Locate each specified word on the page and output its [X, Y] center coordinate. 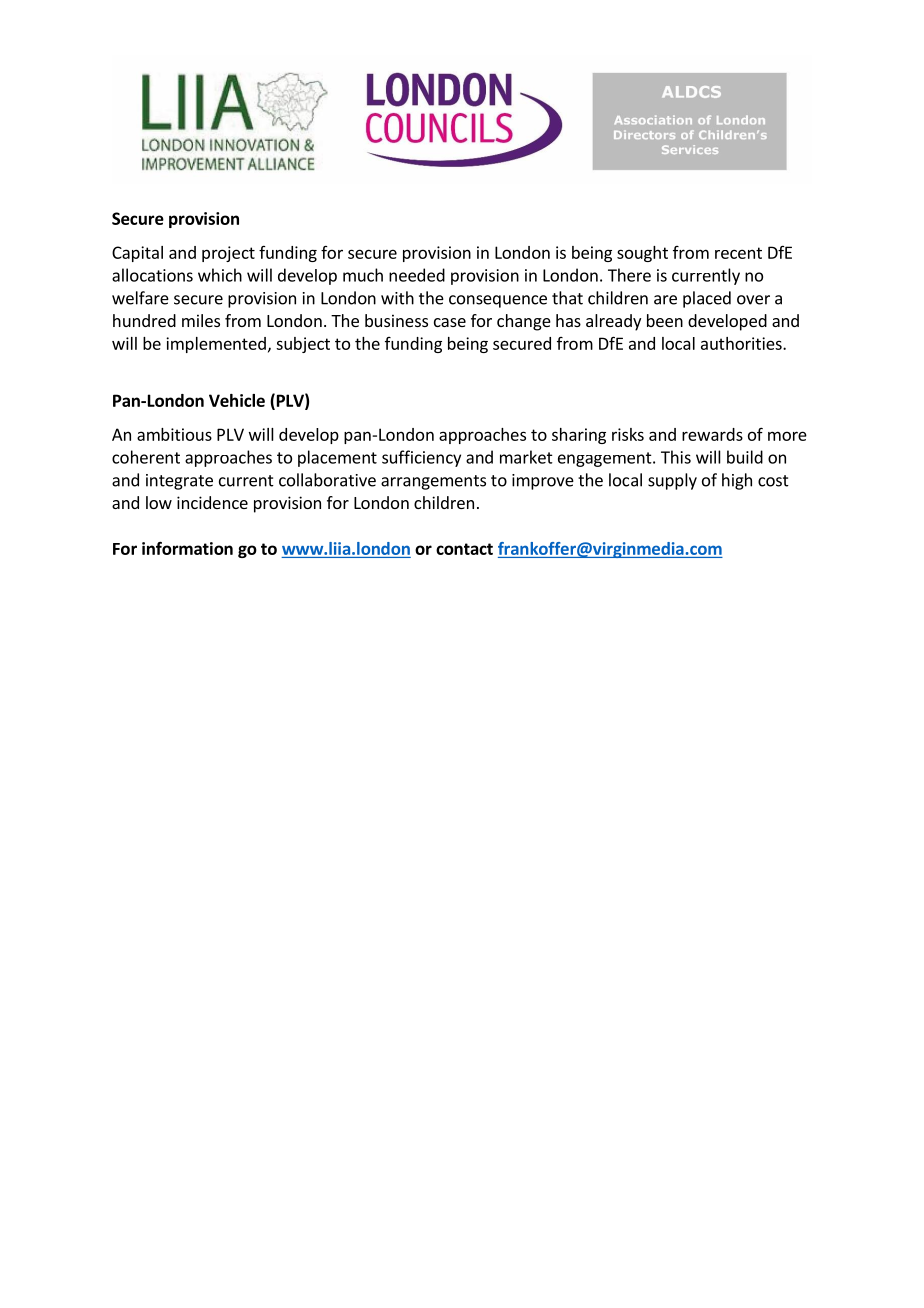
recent [738, 253]
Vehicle [237, 400]
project [228, 254]
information [187, 548]
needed [417, 275]
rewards [712, 434]
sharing [579, 436]
